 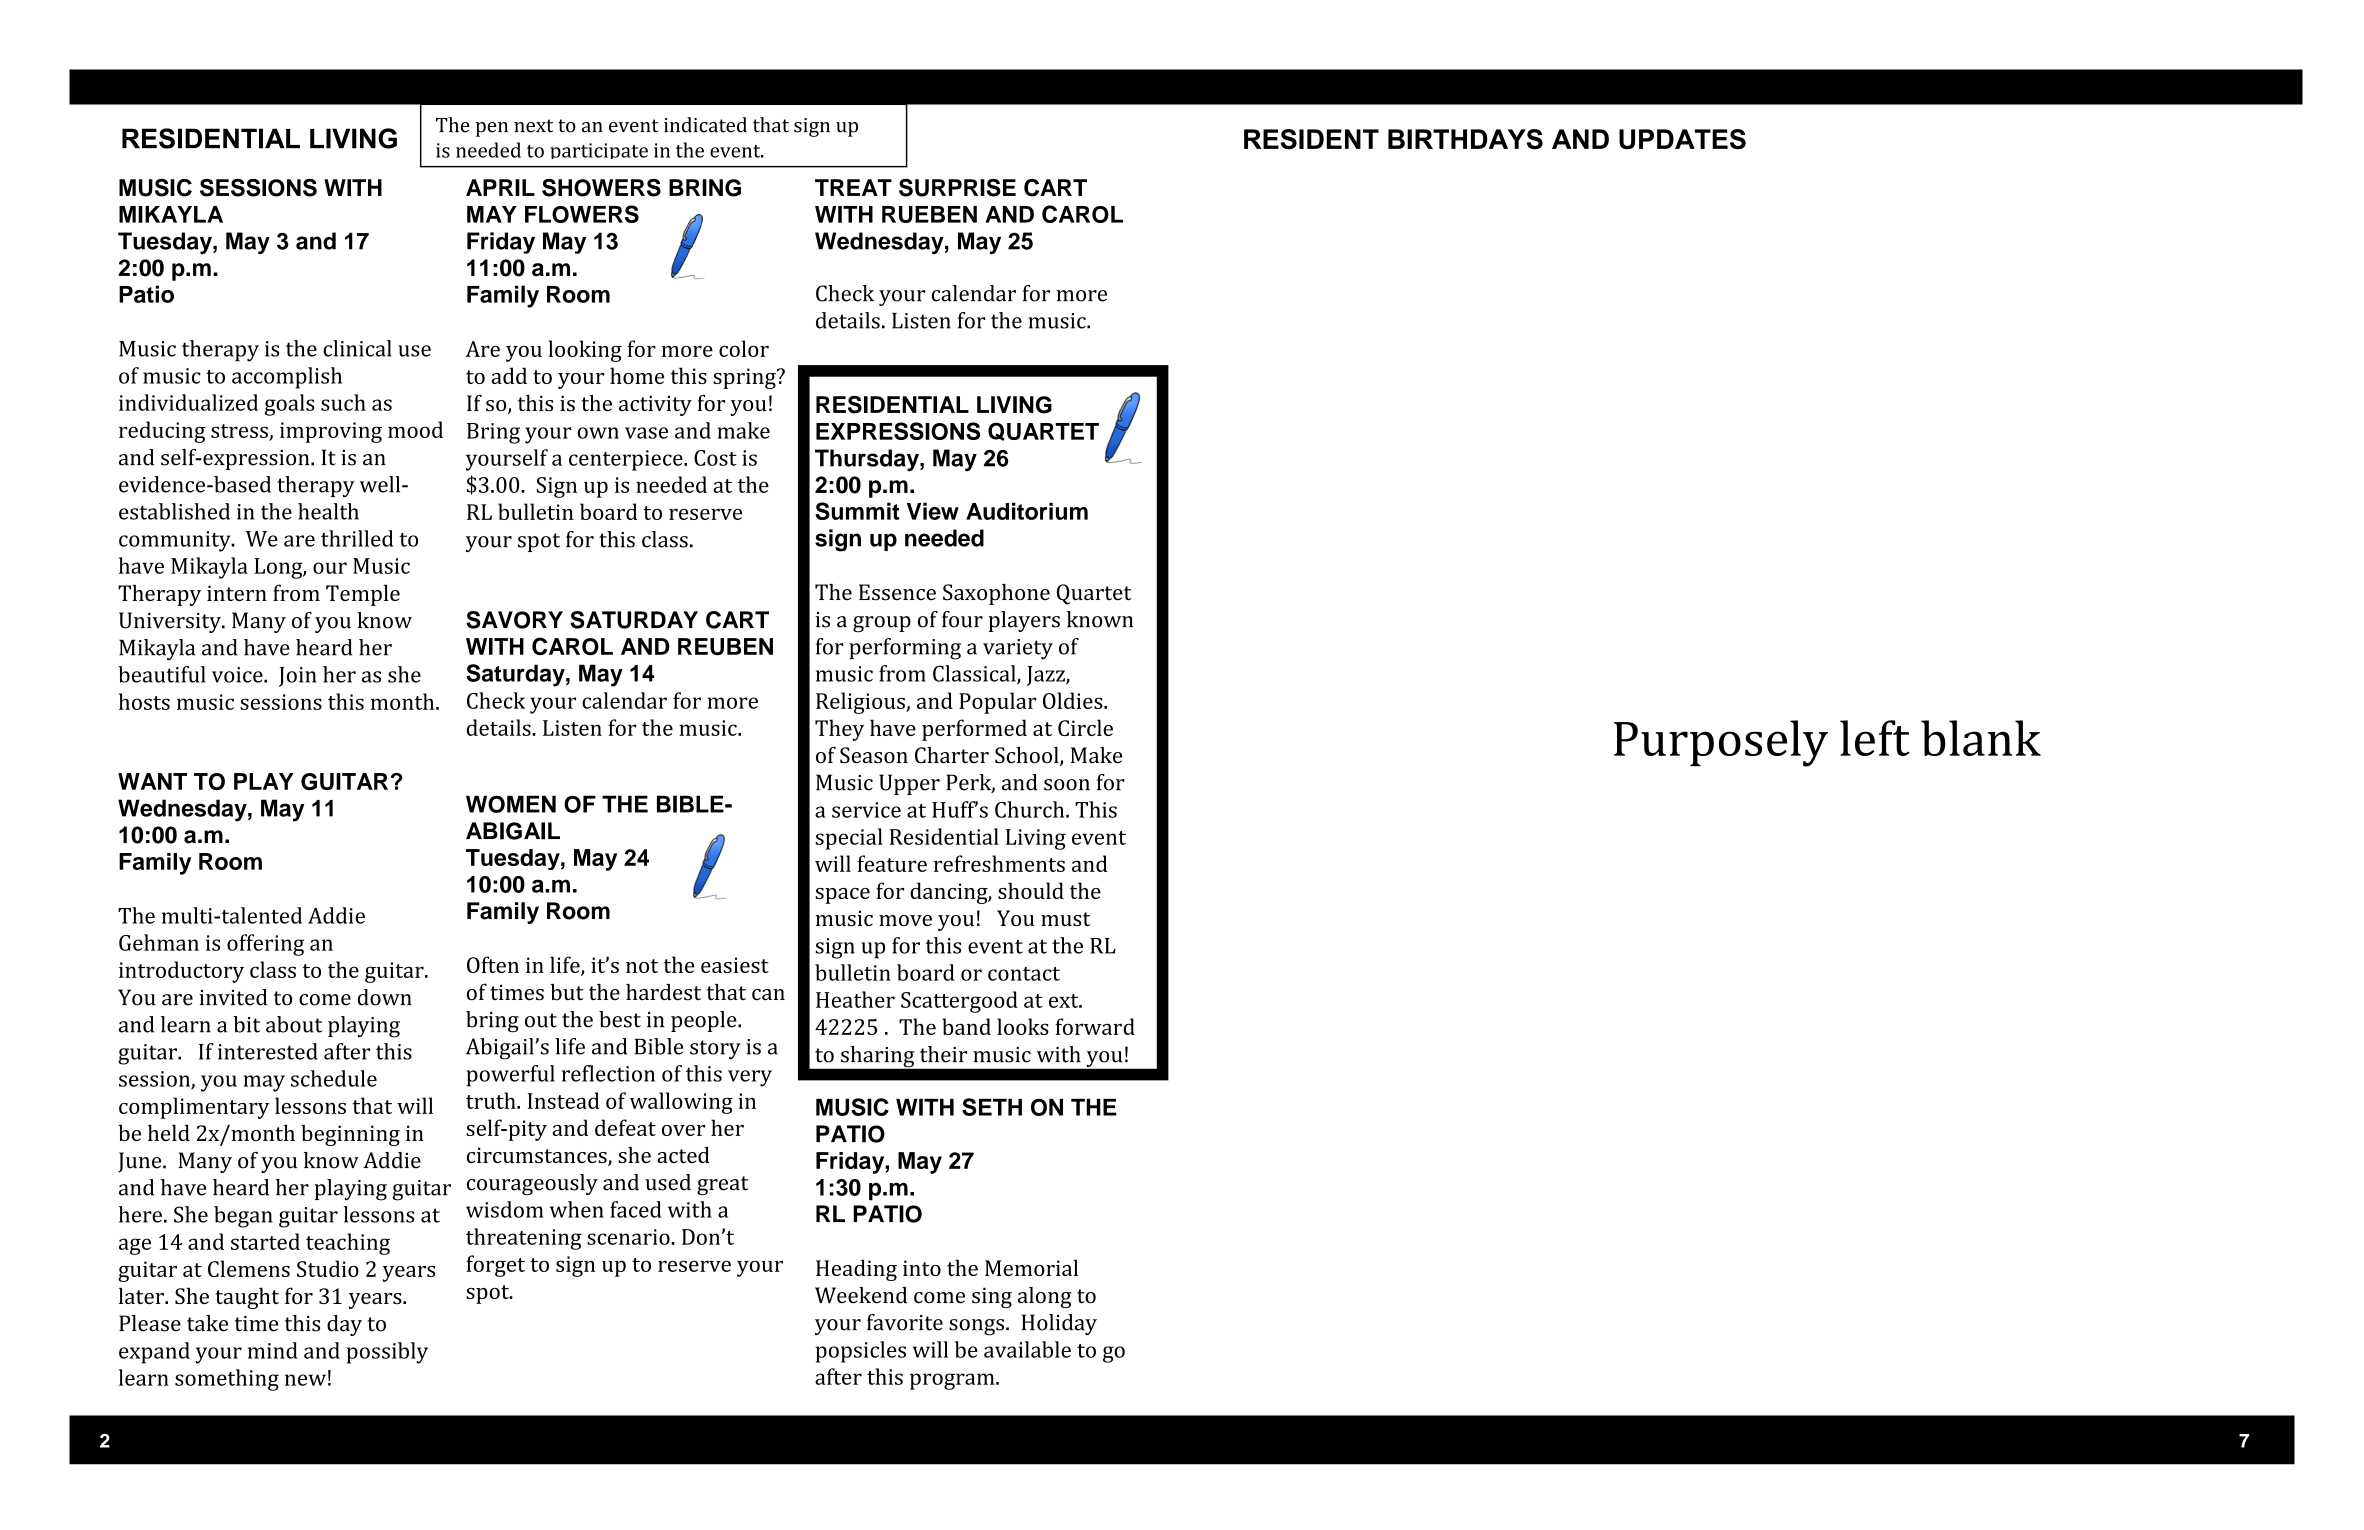 I want to click on available, so click(x=1027, y=1349).
